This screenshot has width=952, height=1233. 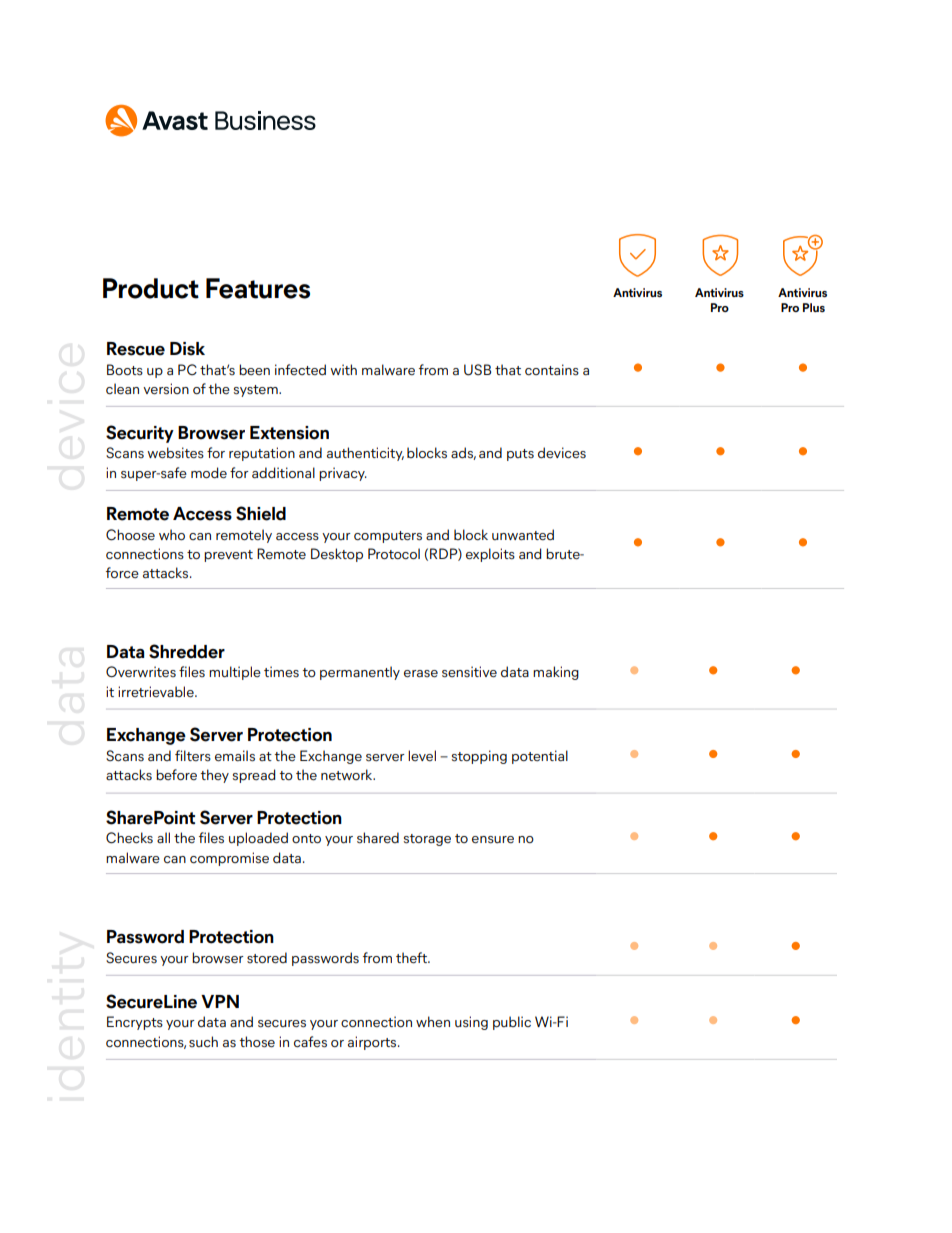 What do you see at coordinates (229, 859) in the screenshot?
I see `compromise` at bounding box center [229, 859].
